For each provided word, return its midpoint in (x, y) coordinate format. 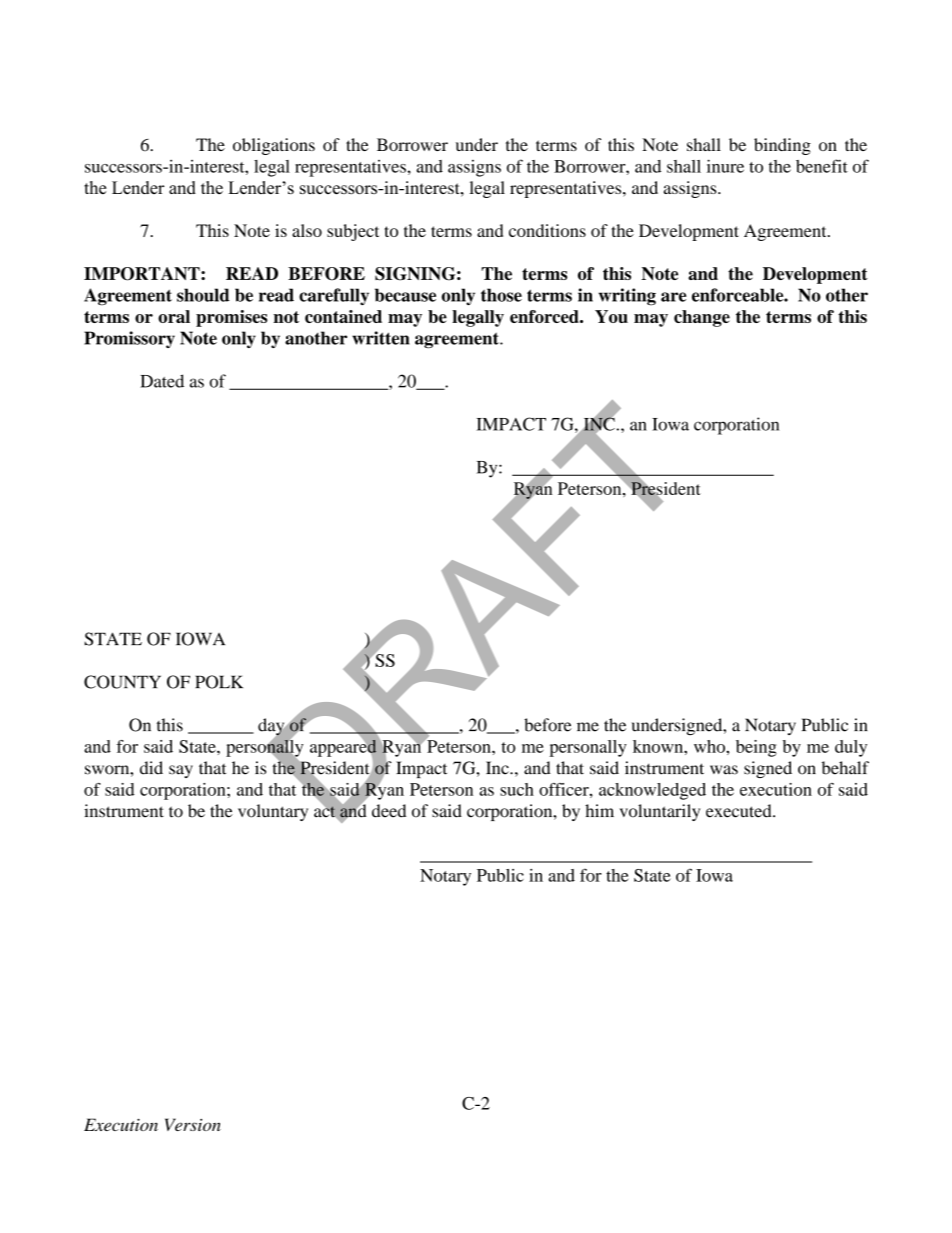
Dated (162, 381)
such (517, 789)
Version (193, 1124)
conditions (547, 230)
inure (725, 166)
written (381, 338)
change (702, 318)
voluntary (273, 812)
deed (389, 811)
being (756, 748)
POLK (219, 682)
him (599, 810)
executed (740, 811)
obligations (274, 146)
